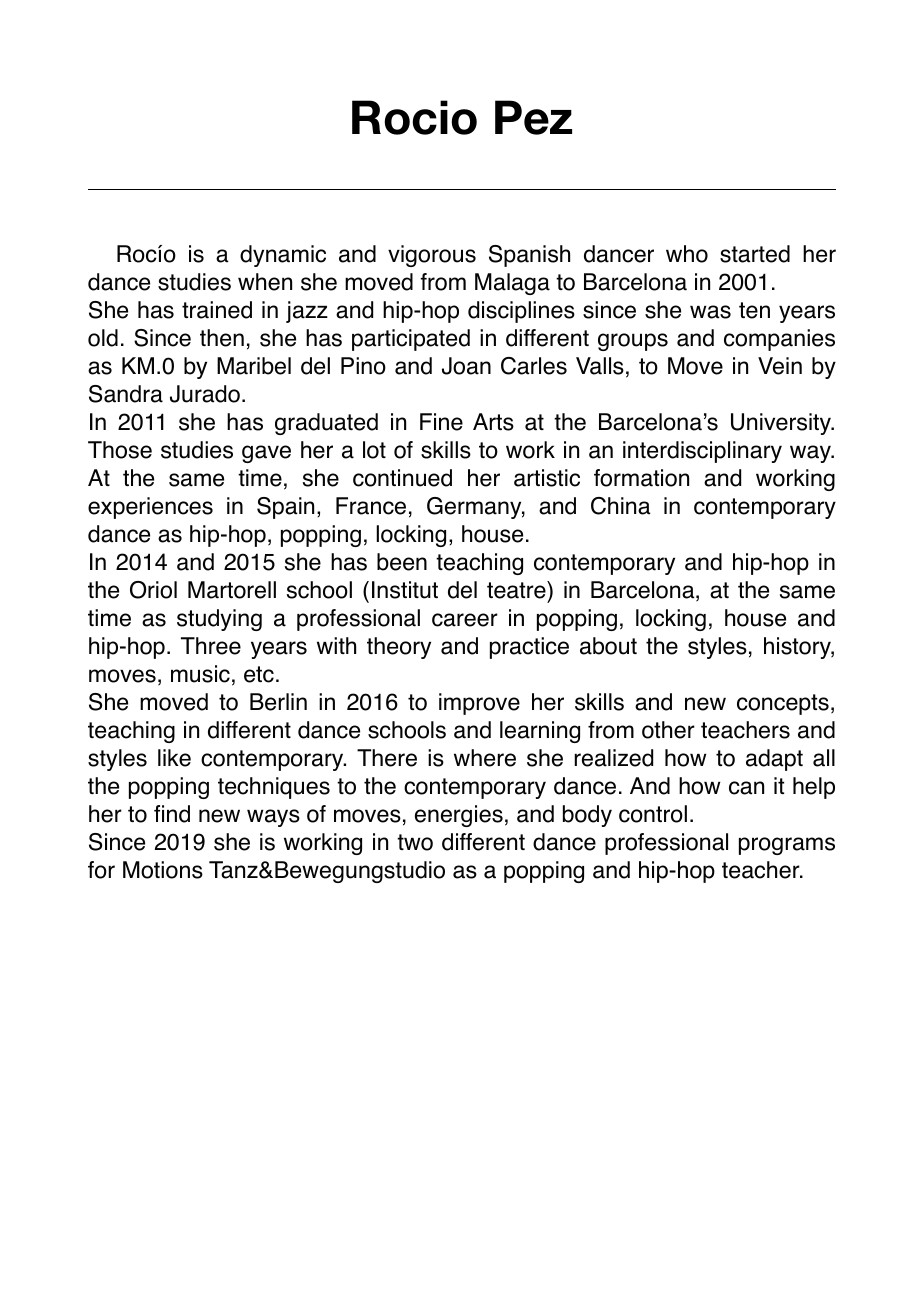 Image resolution: width=924 pixels, height=1308 pixels. What do you see at coordinates (150, 508) in the document?
I see `experiences` at bounding box center [150, 508].
